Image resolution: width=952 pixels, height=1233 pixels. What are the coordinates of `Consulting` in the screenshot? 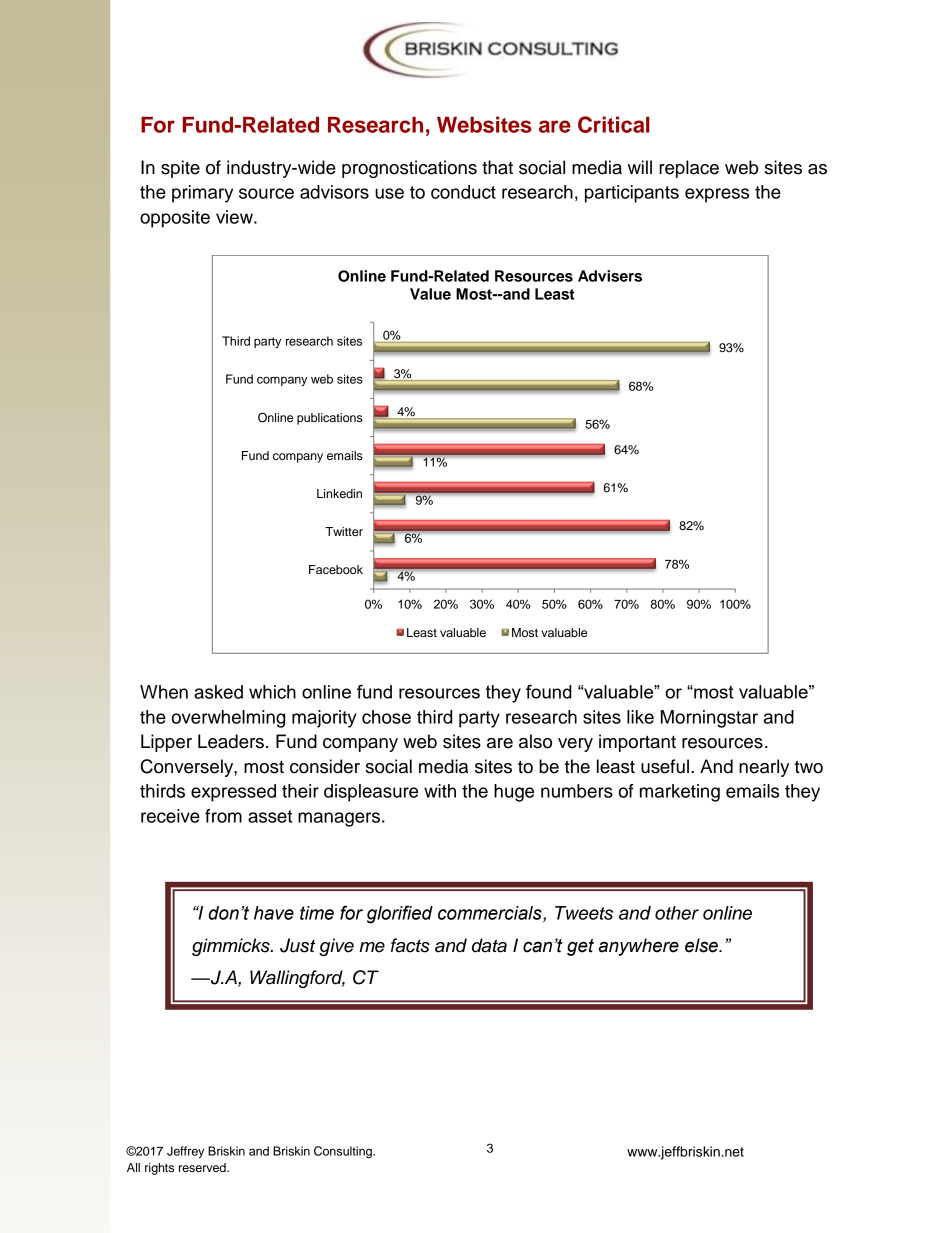 It's located at (344, 1152).
